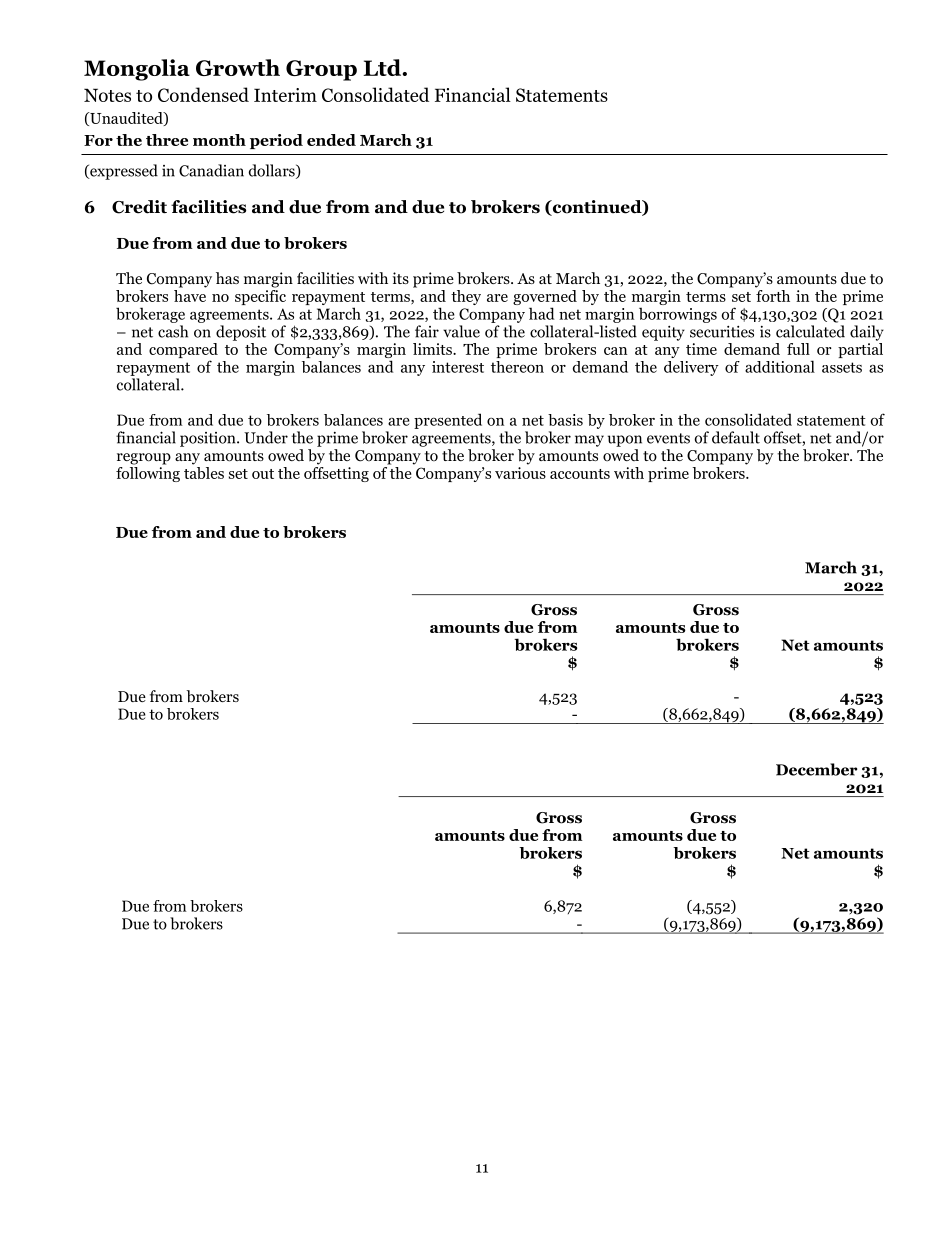 This screenshot has height=1233, width=952. I want to click on position, so click(209, 439).
